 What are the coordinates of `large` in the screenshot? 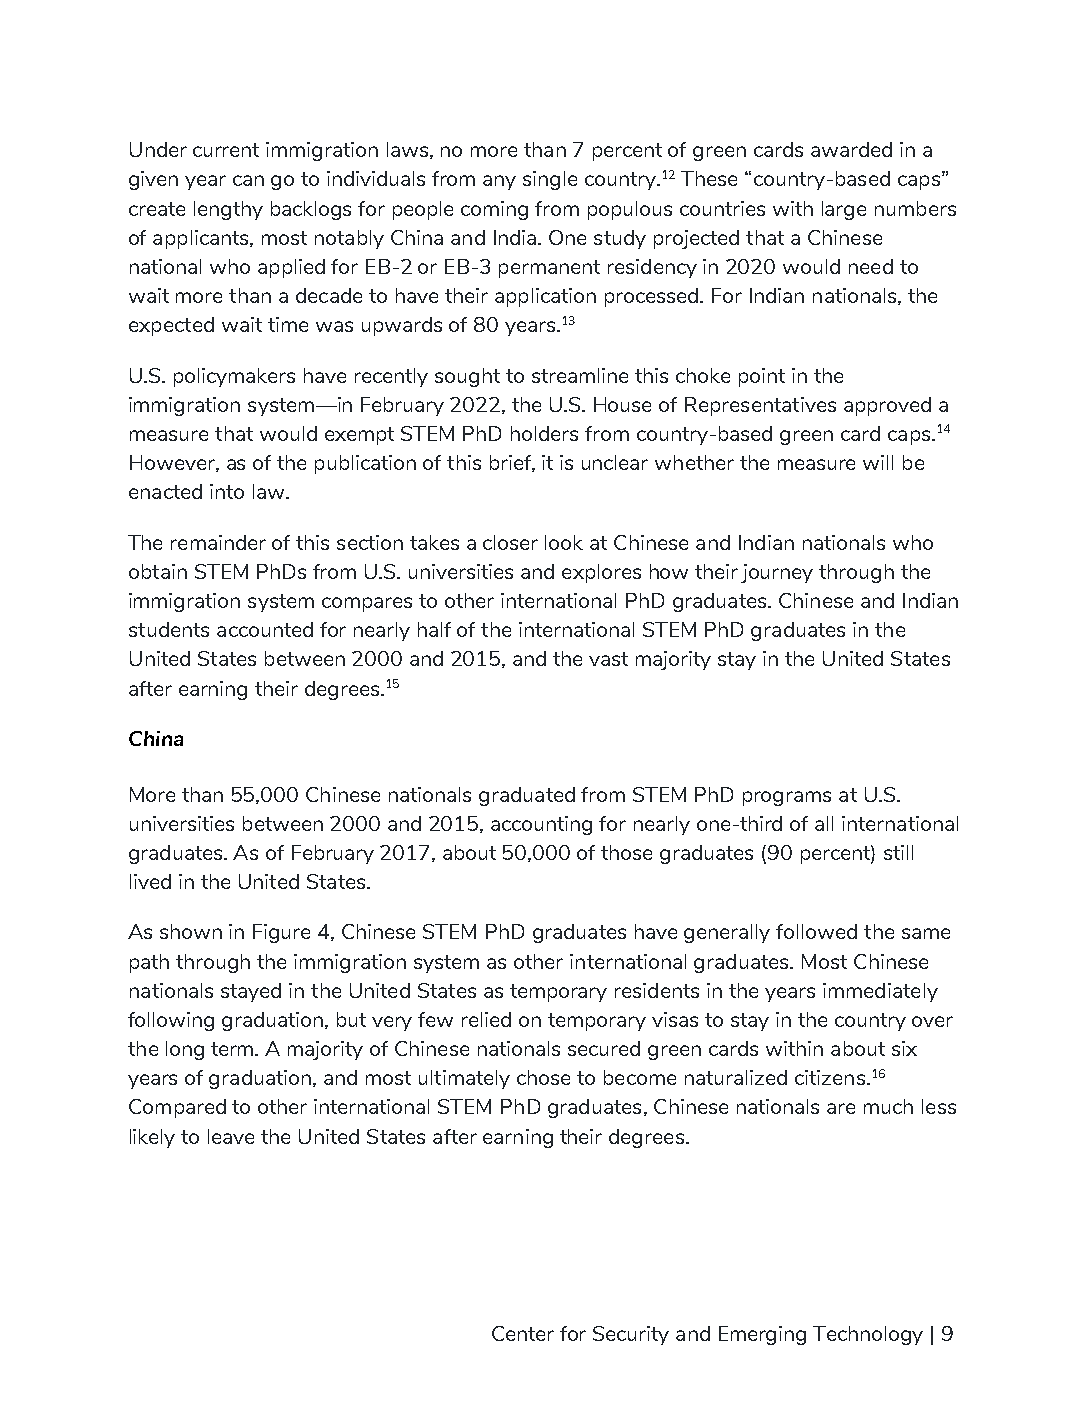 It's located at (844, 210).
